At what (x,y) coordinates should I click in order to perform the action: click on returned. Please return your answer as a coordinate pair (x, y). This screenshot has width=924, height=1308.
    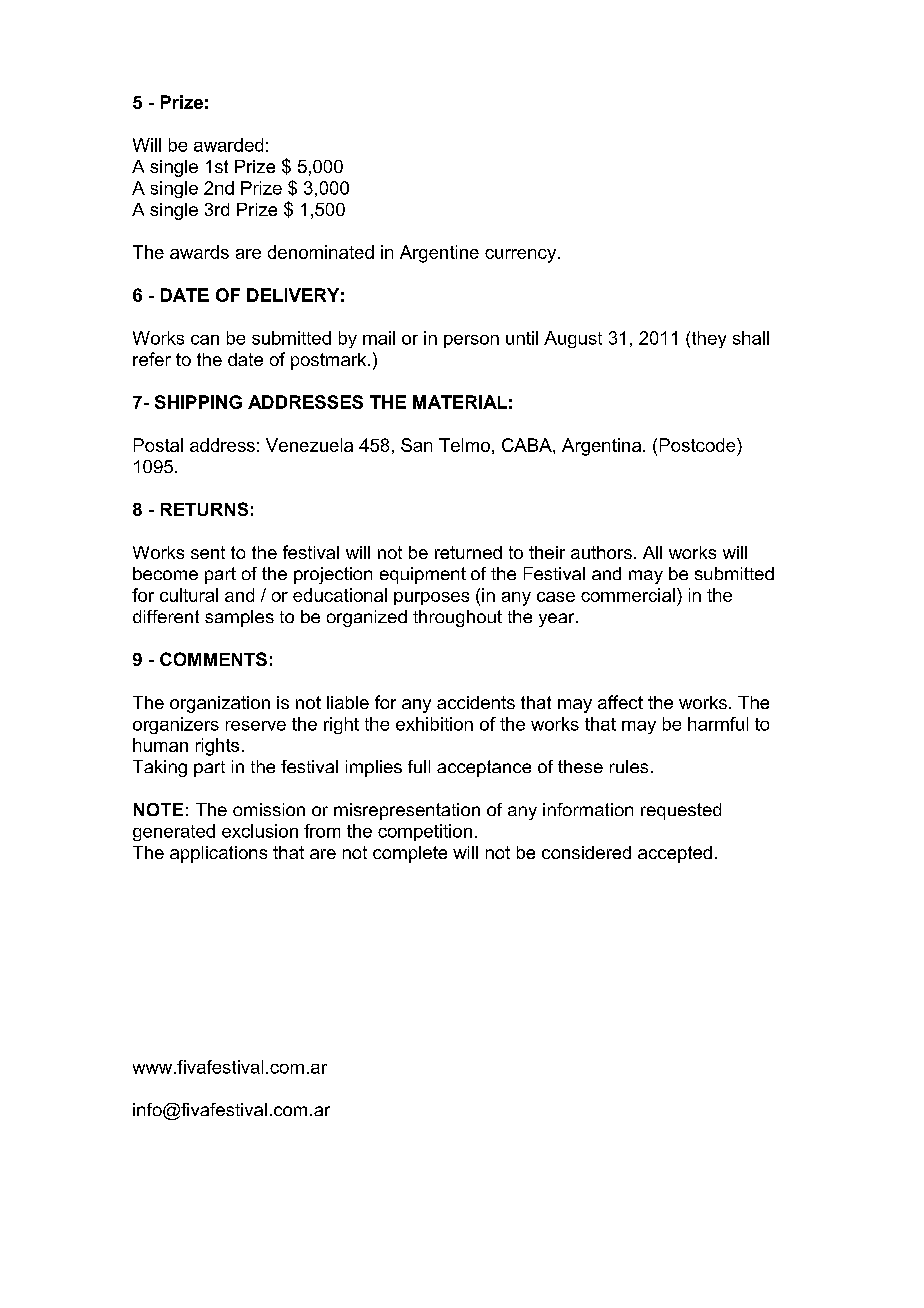
    Looking at the image, I should click on (468, 552).
